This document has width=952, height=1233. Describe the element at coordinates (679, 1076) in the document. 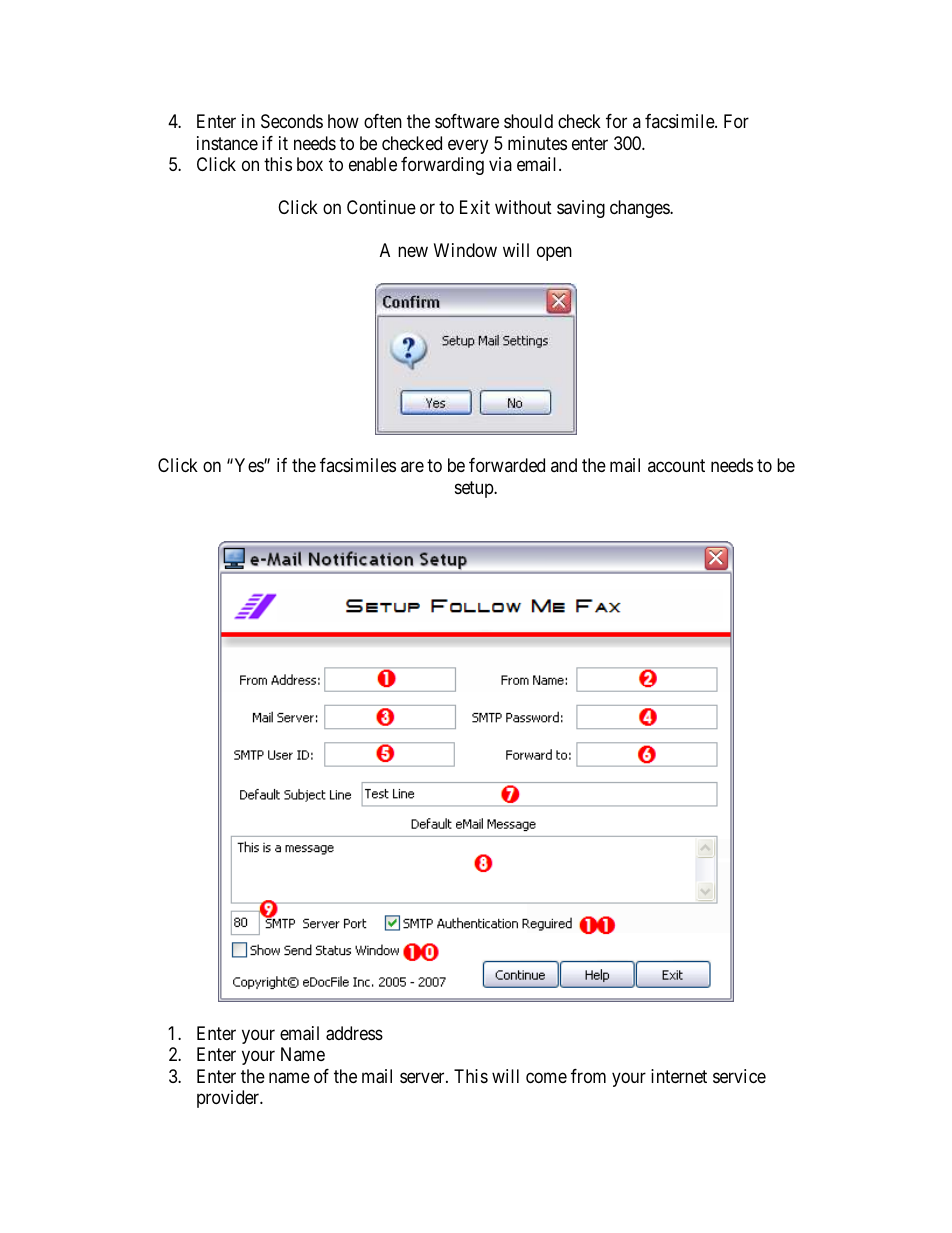

I see `internet` at that location.
